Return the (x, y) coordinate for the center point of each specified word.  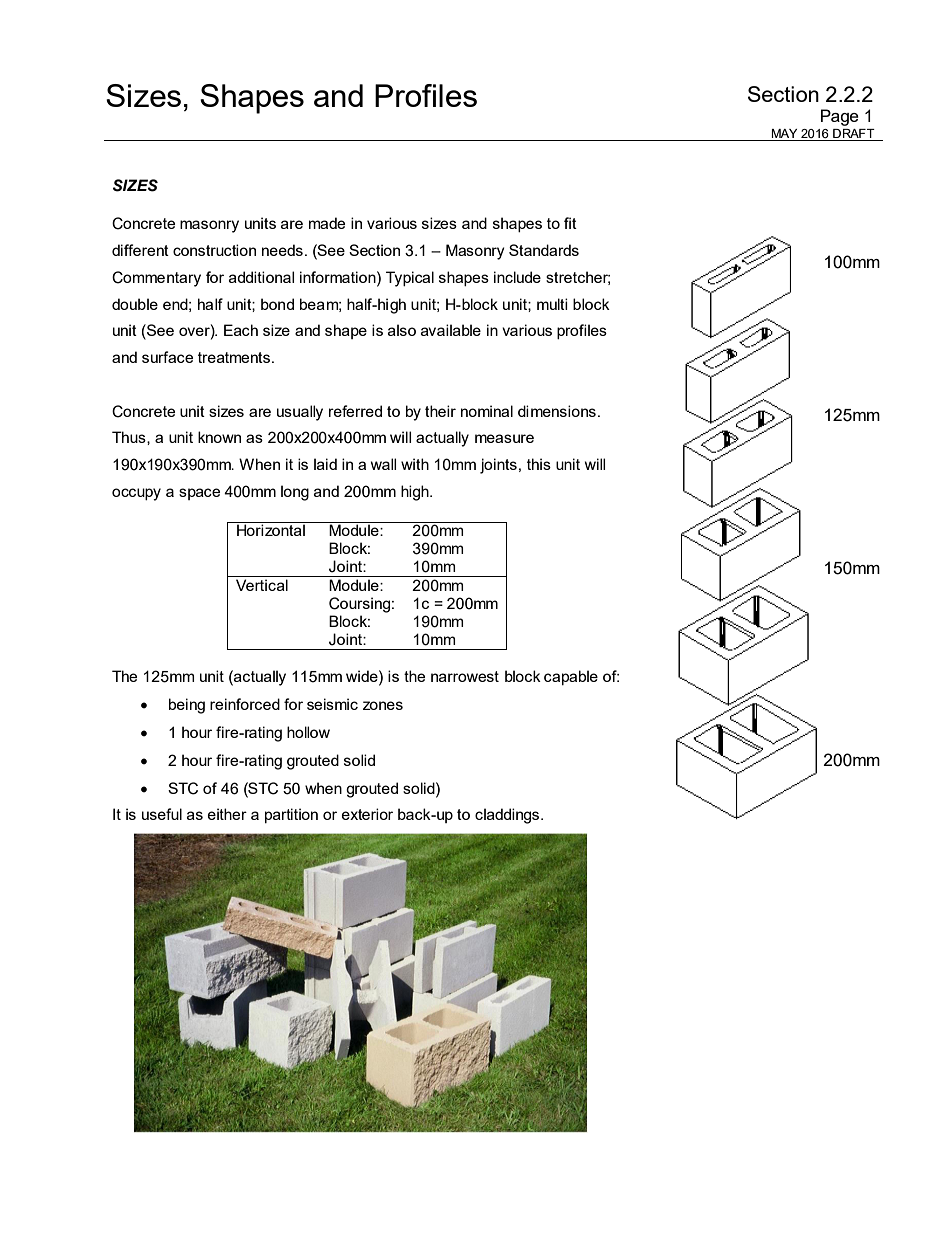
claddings (508, 816)
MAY (784, 133)
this (539, 464)
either (227, 814)
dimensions (557, 411)
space (199, 494)
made (327, 223)
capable (571, 677)
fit (570, 223)
